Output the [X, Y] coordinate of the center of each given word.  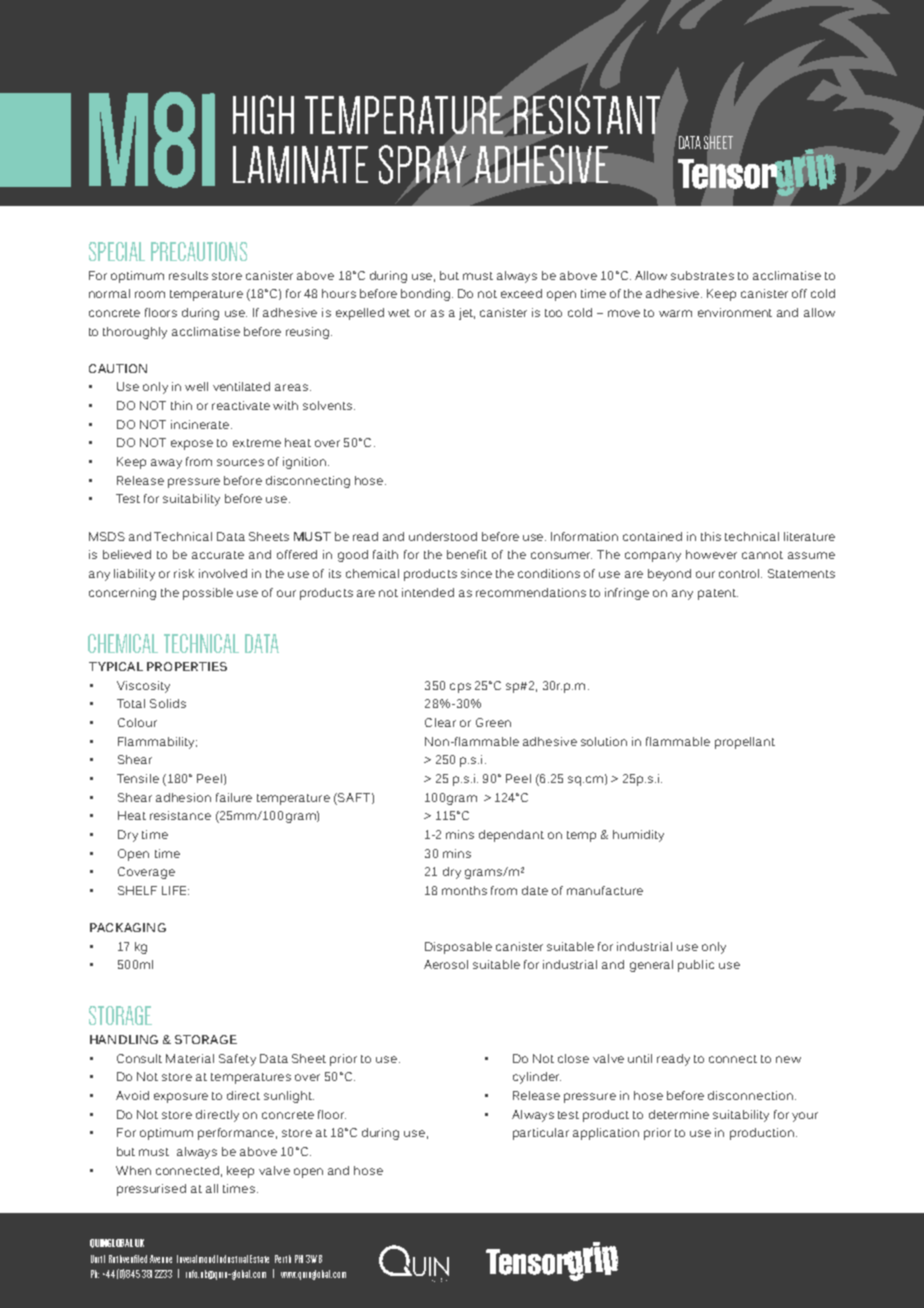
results [188, 275]
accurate [218, 555]
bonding [427, 295]
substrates [702, 275]
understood [443, 536]
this [711, 536]
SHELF [137, 890]
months [464, 890]
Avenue [161, 1259]
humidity [638, 836]
